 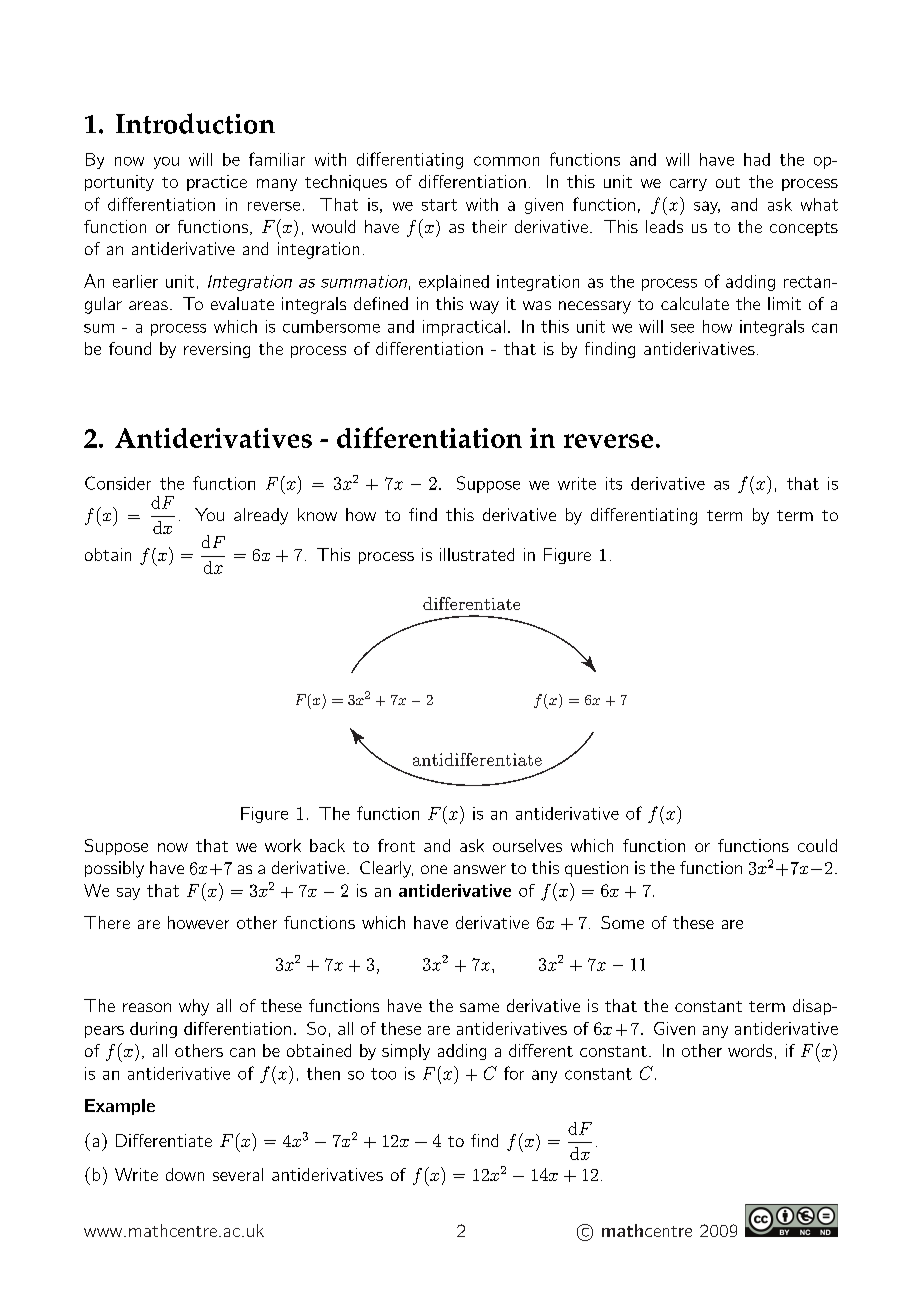 I want to click on down, so click(x=185, y=1174).
